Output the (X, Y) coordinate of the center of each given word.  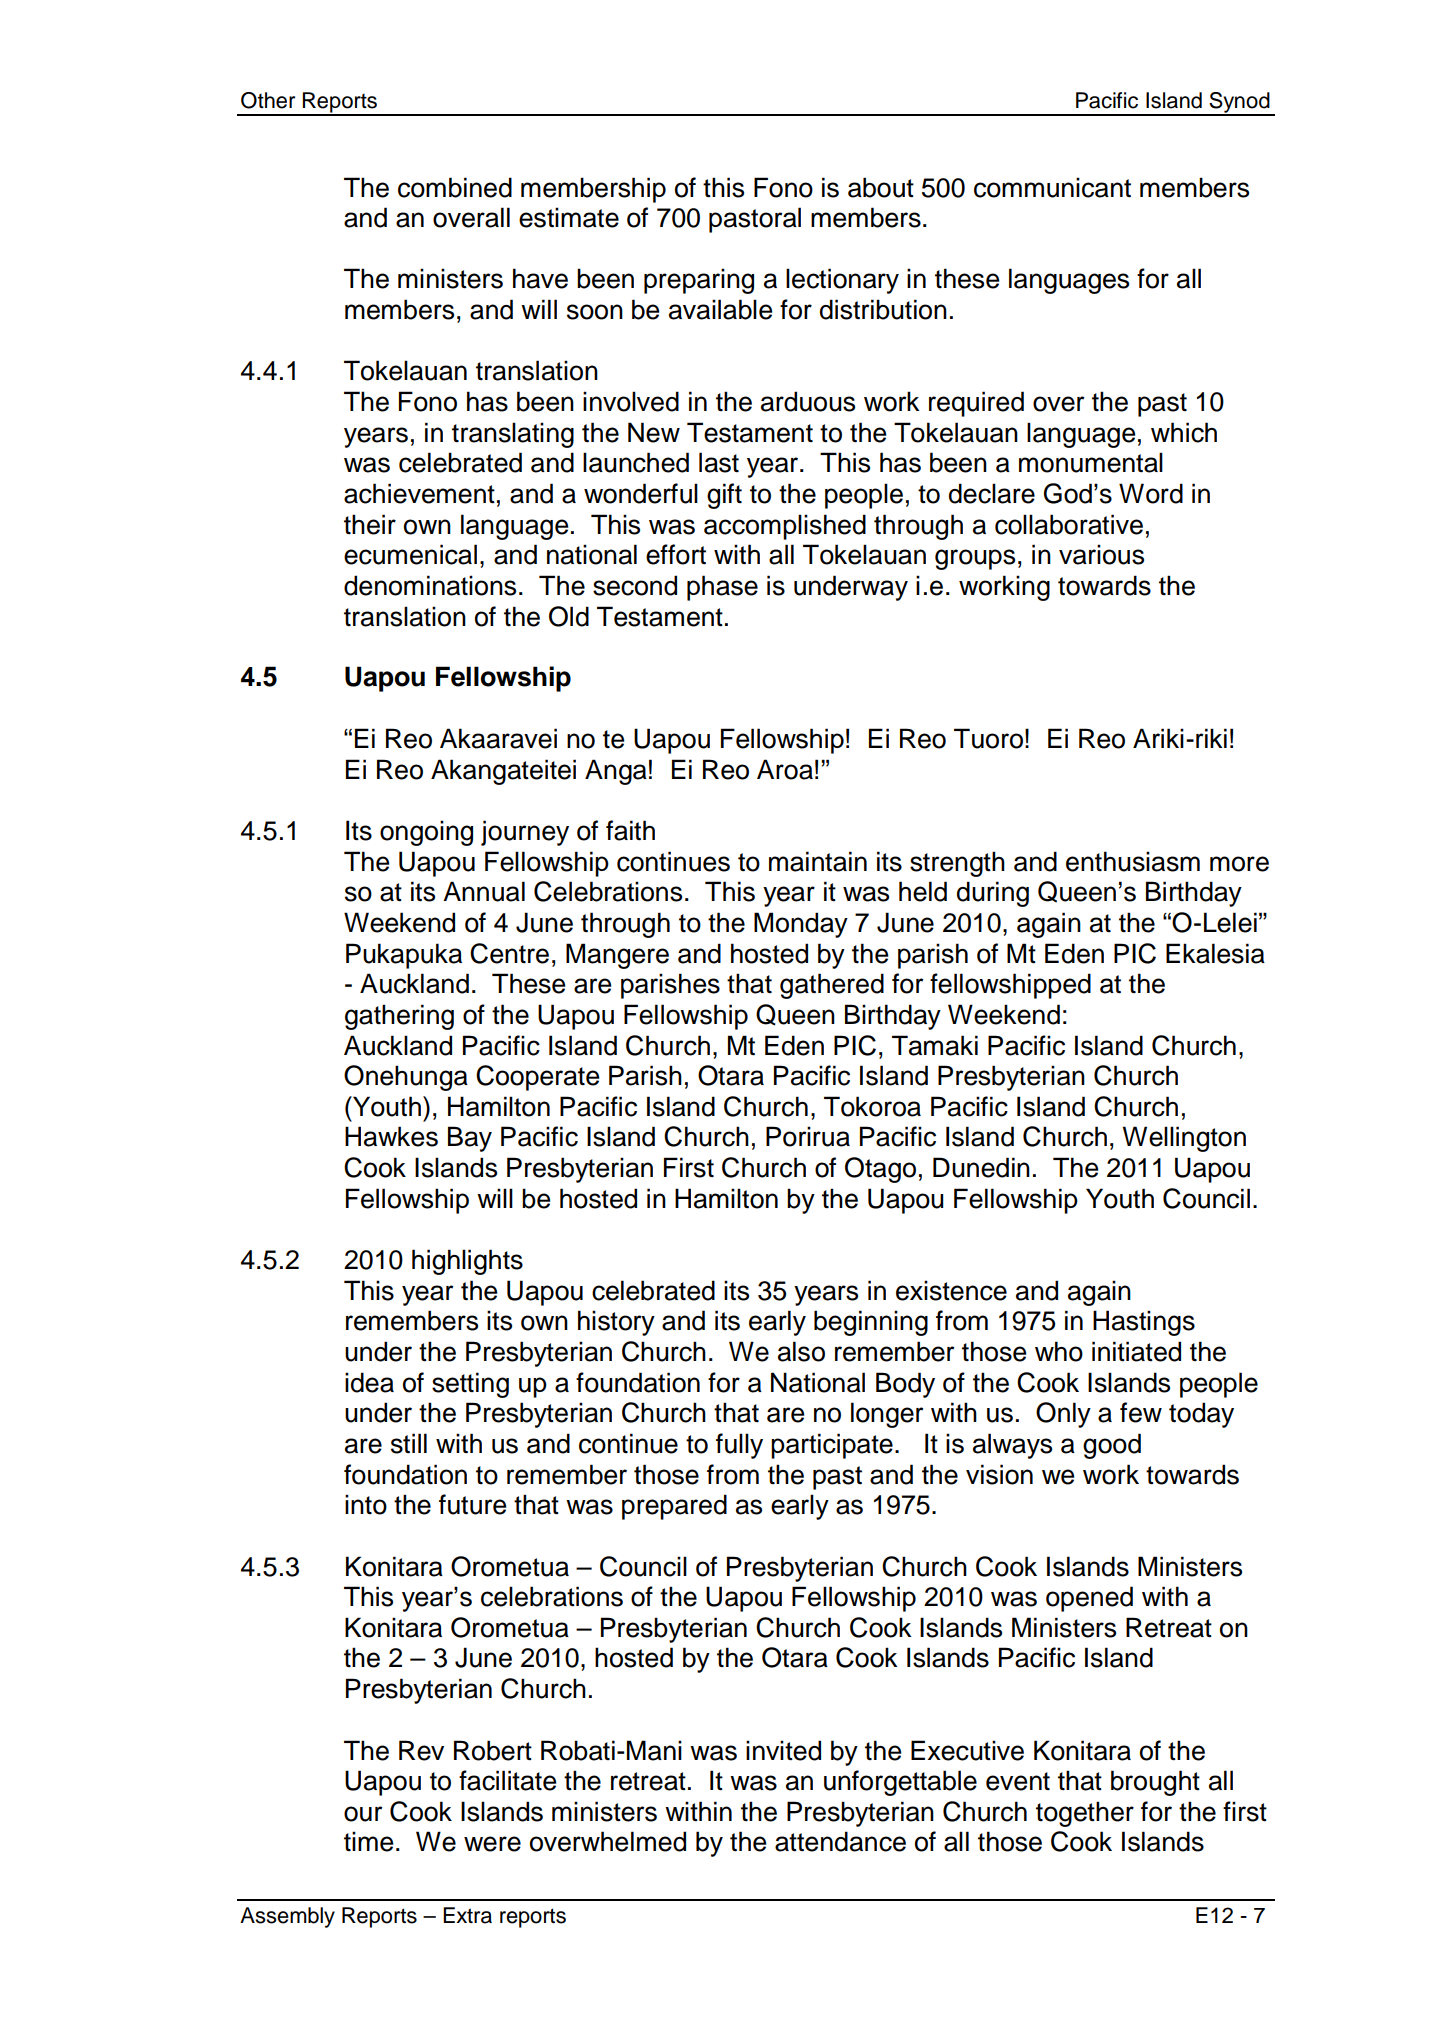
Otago (880, 1170)
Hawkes (391, 1136)
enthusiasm (1133, 861)
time (369, 1841)
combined (455, 187)
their (370, 524)
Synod (1240, 103)
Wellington (1184, 1139)
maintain (818, 861)
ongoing (426, 833)
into (366, 1504)
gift (724, 496)
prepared (674, 1507)
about (881, 187)
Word (1151, 493)
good (1112, 1446)
